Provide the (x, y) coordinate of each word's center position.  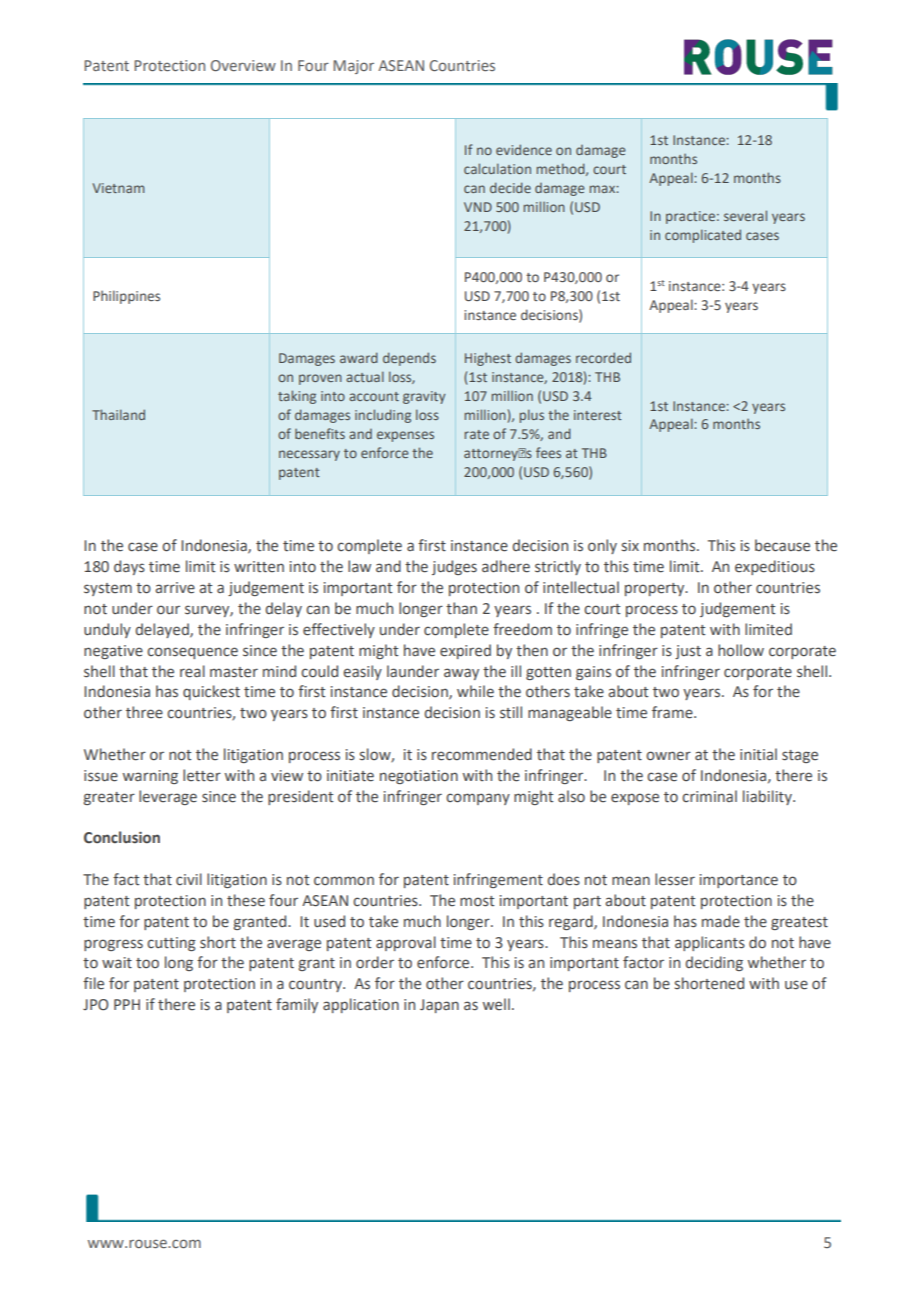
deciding (714, 963)
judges (454, 567)
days (129, 567)
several (745, 215)
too (147, 963)
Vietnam (118, 188)
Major (353, 67)
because (782, 545)
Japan (439, 1006)
